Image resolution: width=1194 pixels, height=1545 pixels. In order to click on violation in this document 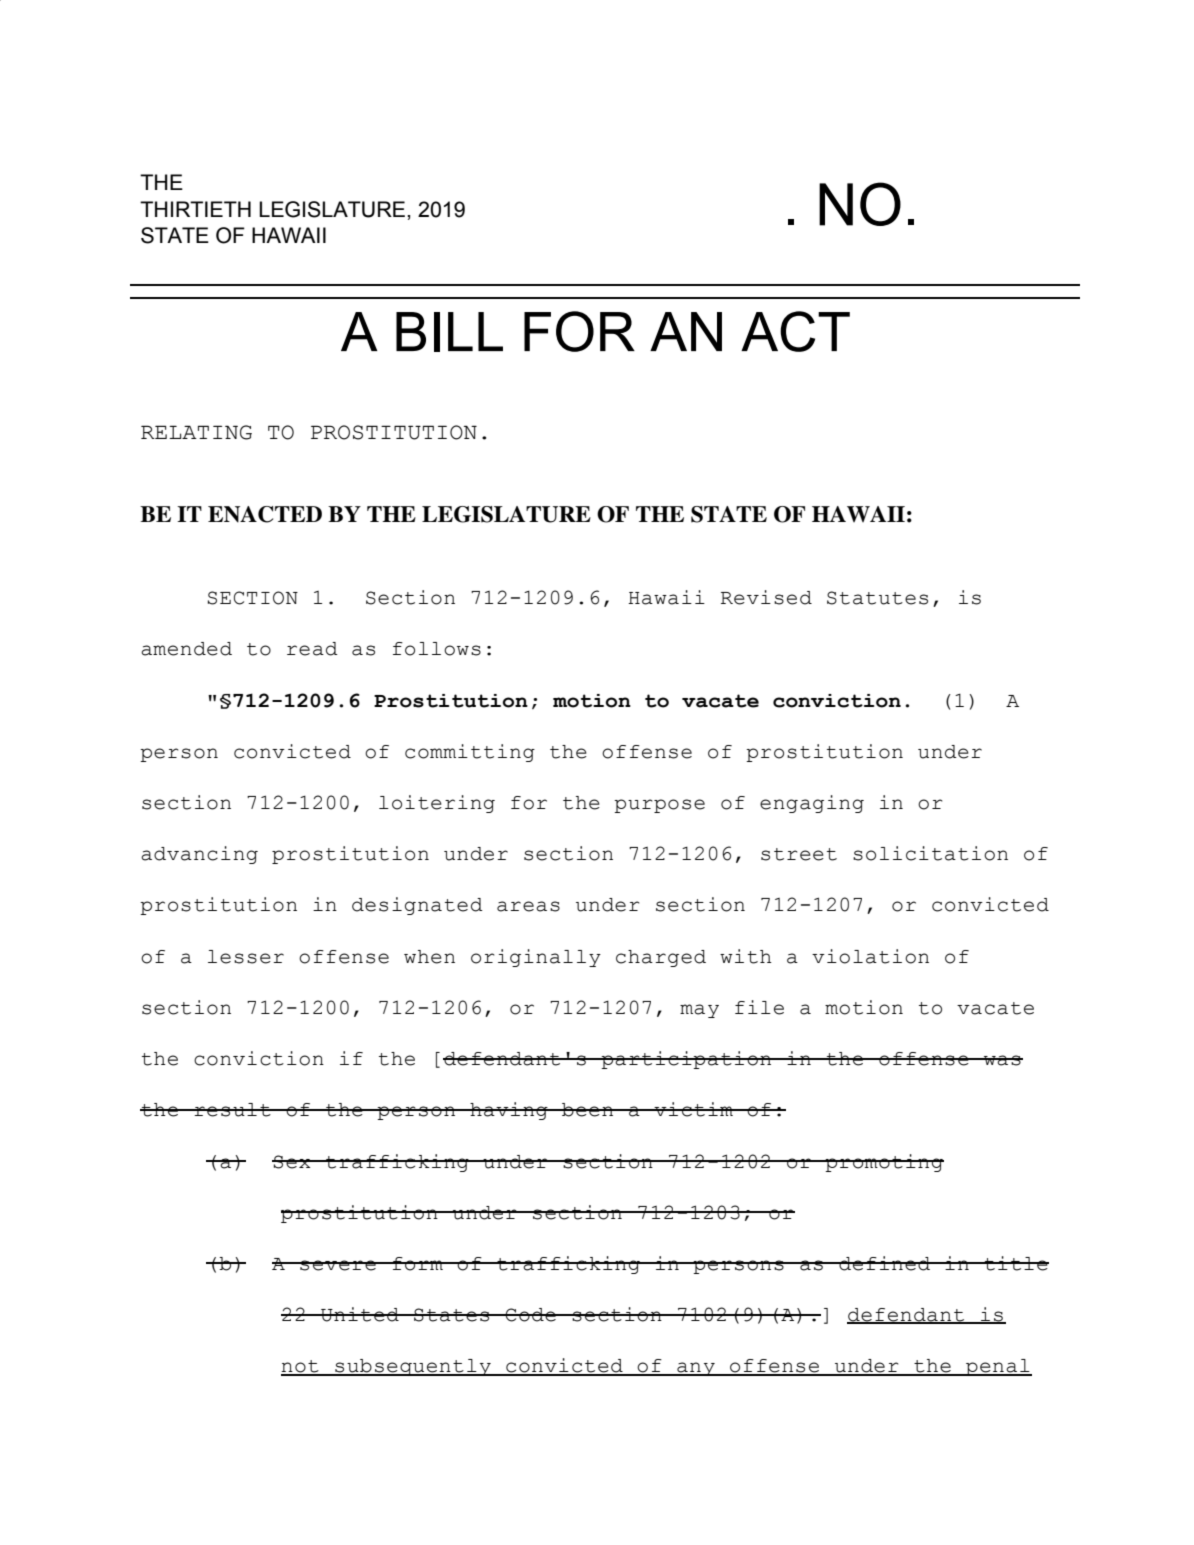, I will do `click(870, 956)`.
